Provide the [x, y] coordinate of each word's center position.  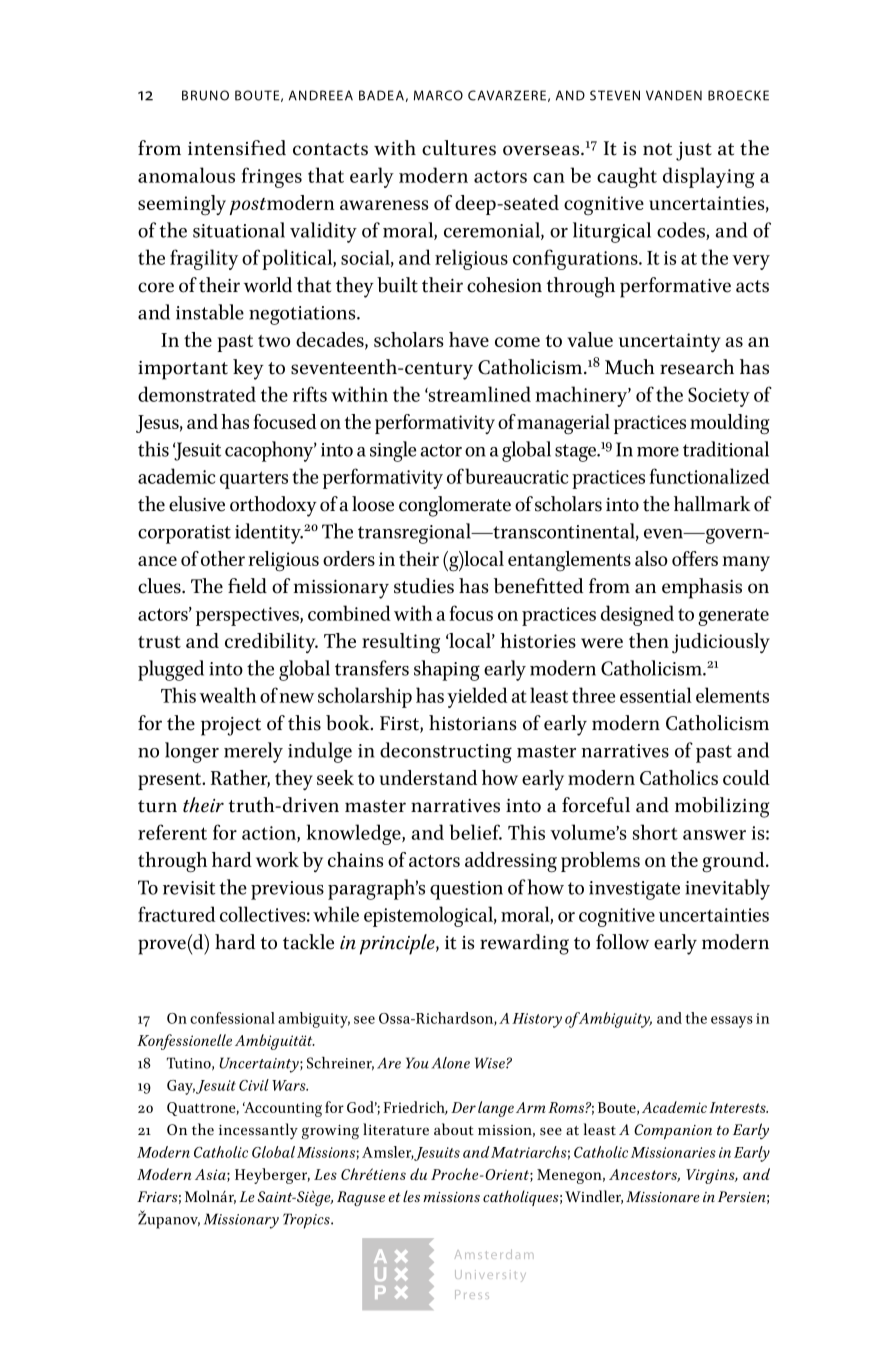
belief [475, 832]
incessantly [258, 1131]
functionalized [710, 476]
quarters [254, 480]
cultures [459, 148]
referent [172, 832]
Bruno [205, 95]
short [655, 832]
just [694, 151]
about [454, 1129]
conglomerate [455, 506]
